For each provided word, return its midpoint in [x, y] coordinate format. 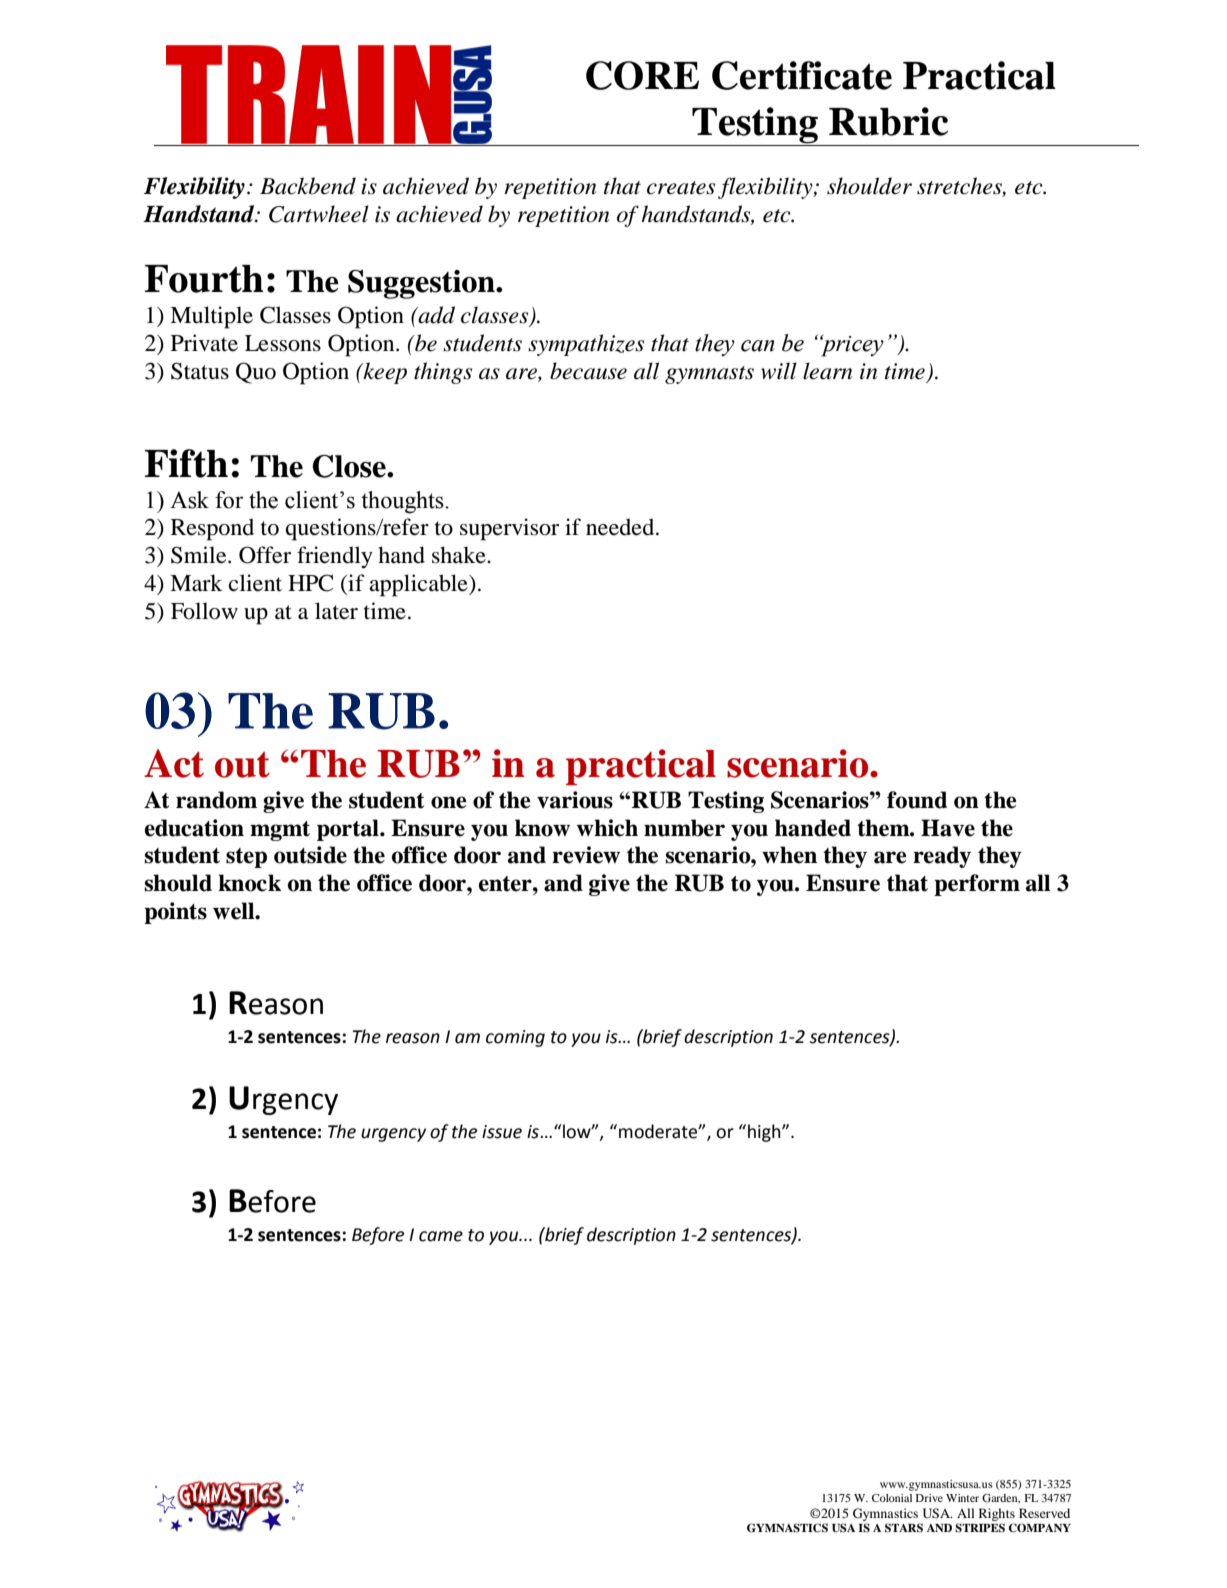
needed [621, 527]
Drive [929, 1498]
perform [977, 885]
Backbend [308, 186]
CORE [642, 75]
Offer [265, 555]
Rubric [888, 121]
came [441, 1236]
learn [828, 371]
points [175, 913]
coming [515, 1038]
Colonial [892, 1498]
